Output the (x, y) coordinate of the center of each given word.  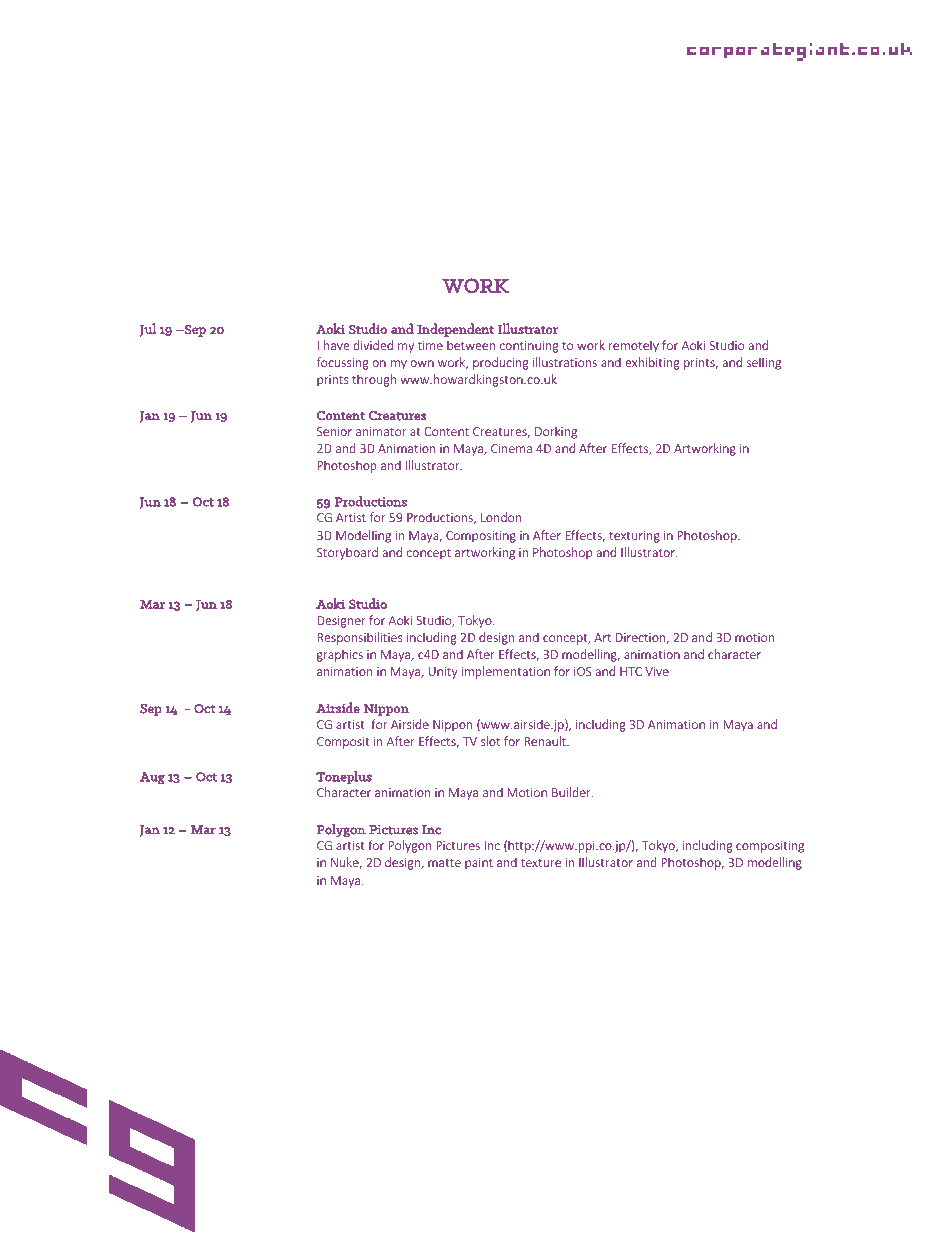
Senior (334, 431)
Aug (152, 778)
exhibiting (652, 363)
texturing (634, 537)
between (471, 345)
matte (444, 863)
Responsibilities (360, 638)
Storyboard (347, 553)
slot (490, 741)
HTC (631, 671)
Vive (657, 671)
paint (479, 864)
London (501, 517)
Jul (148, 330)
